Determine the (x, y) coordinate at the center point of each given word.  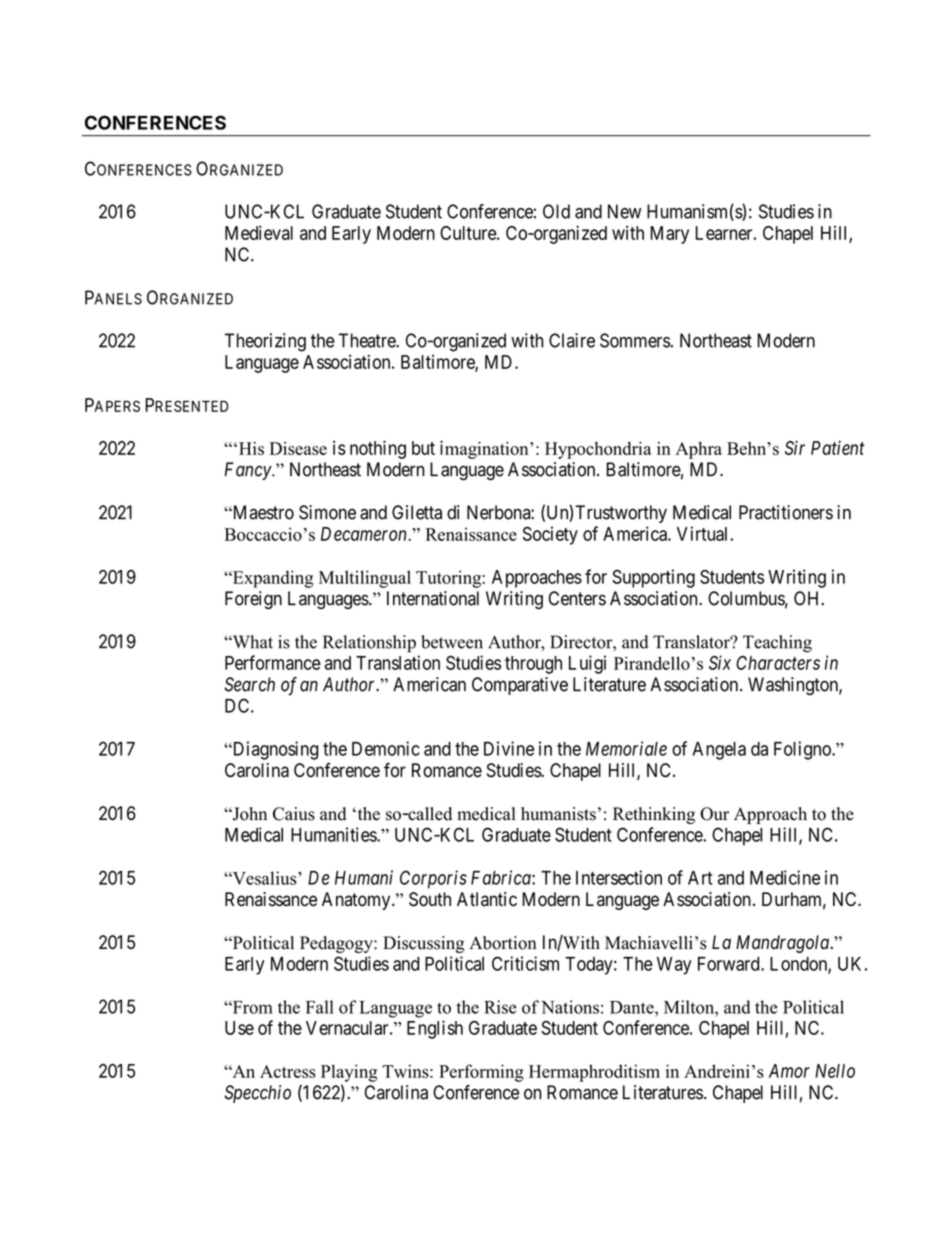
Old (556, 211)
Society (550, 535)
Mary (669, 235)
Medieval (259, 232)
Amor (789, 1071)
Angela (719, 751)
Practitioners (786, 512)
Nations (570, 1007)
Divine (509, 748)
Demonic (386, 748)
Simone (327, 512)
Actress (288, 1071)
